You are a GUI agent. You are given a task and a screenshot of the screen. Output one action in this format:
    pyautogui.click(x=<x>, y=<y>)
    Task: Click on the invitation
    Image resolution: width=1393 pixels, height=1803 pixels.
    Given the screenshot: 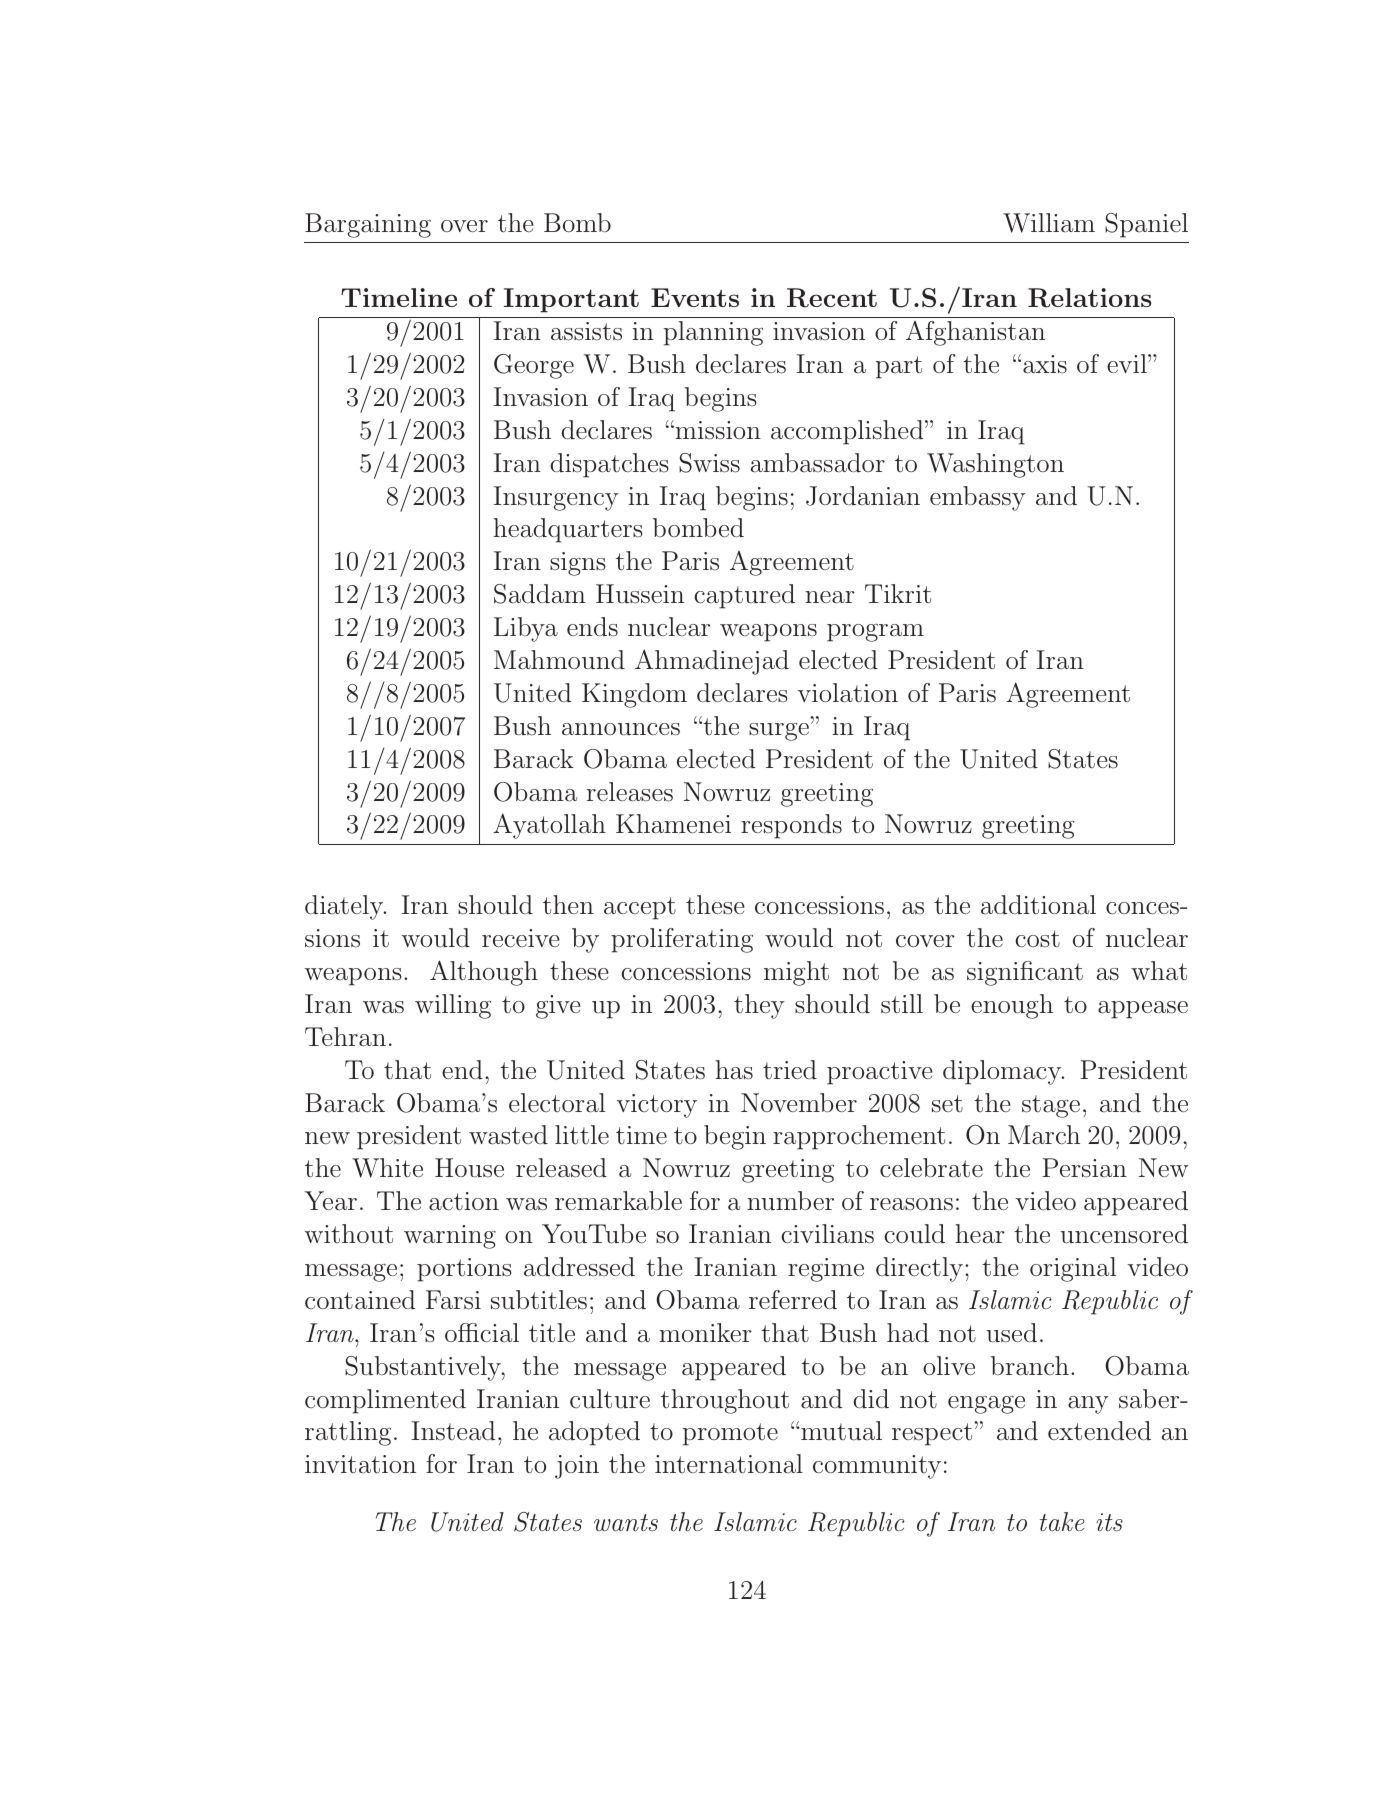 What is the action you would take?
    pyautogui.click(x=360, y=1464)
